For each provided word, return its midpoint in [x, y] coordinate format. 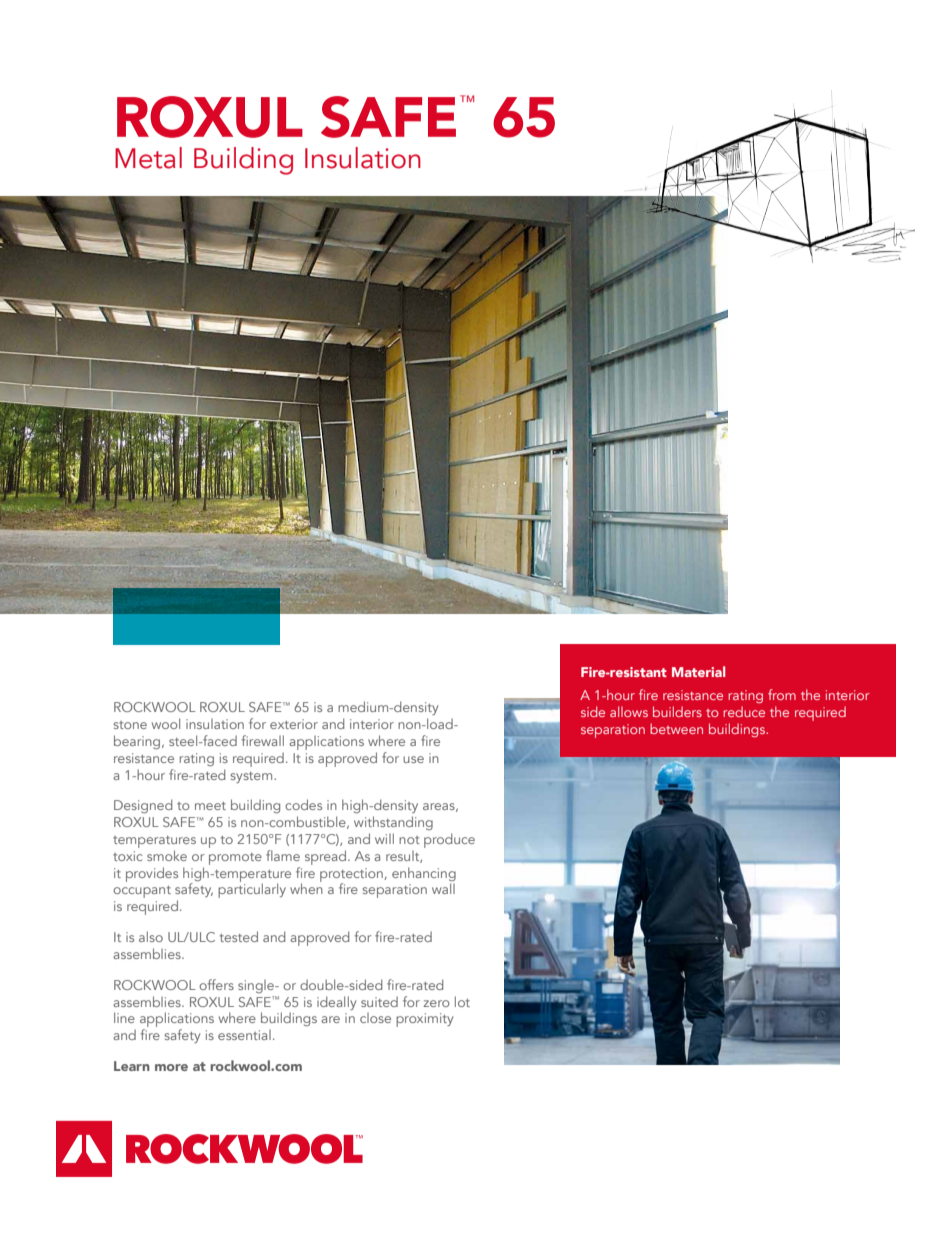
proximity [424, 1020]
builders [677, 711]
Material [699, 671]
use [413, 759]
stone [130, 725]
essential [244, 1035]
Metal [148, 158]
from [782, 694]
